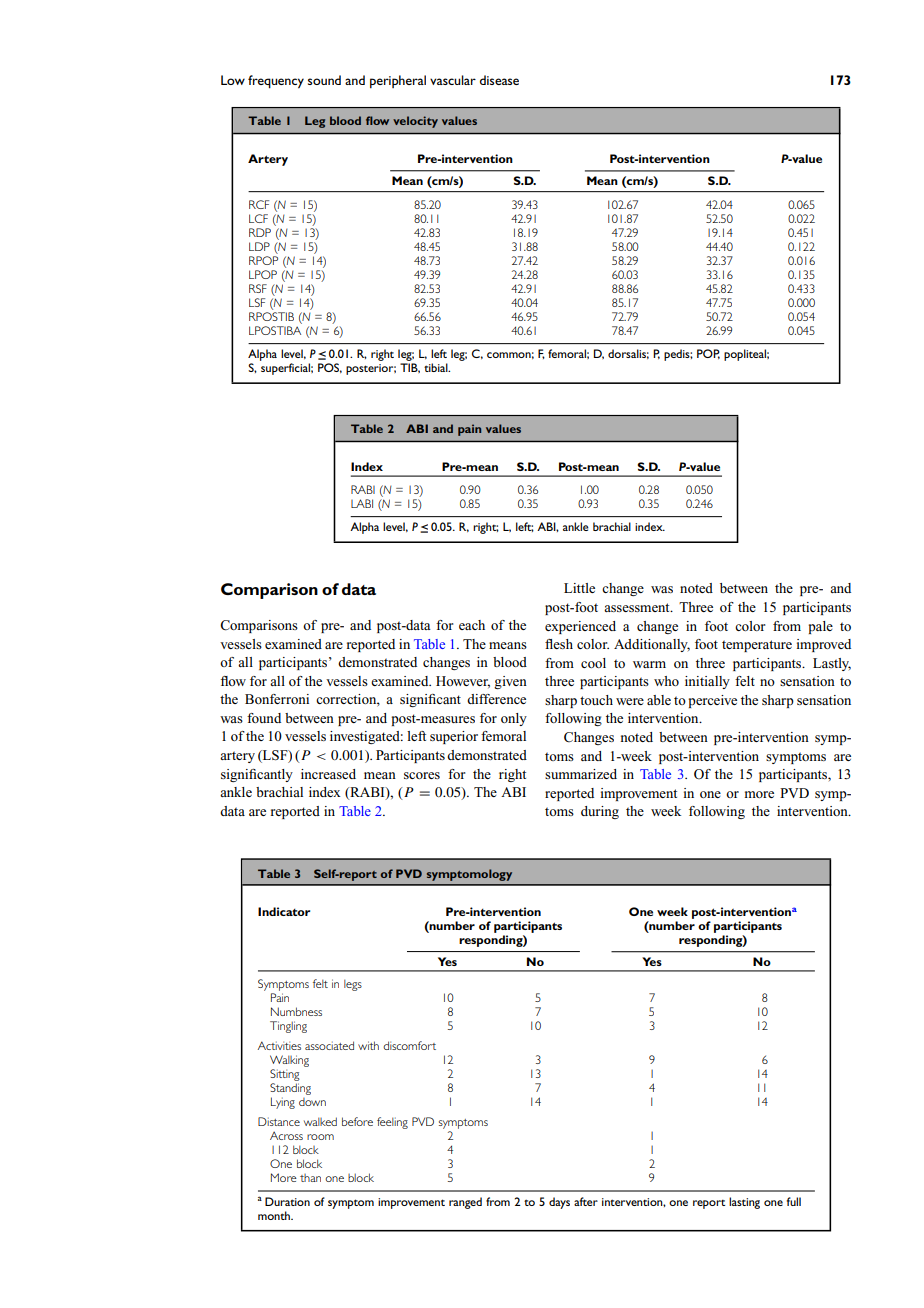 Image resolution: width=924 pixels, height=1308 pixels. I want to click on tibial, so click(437, 367).
